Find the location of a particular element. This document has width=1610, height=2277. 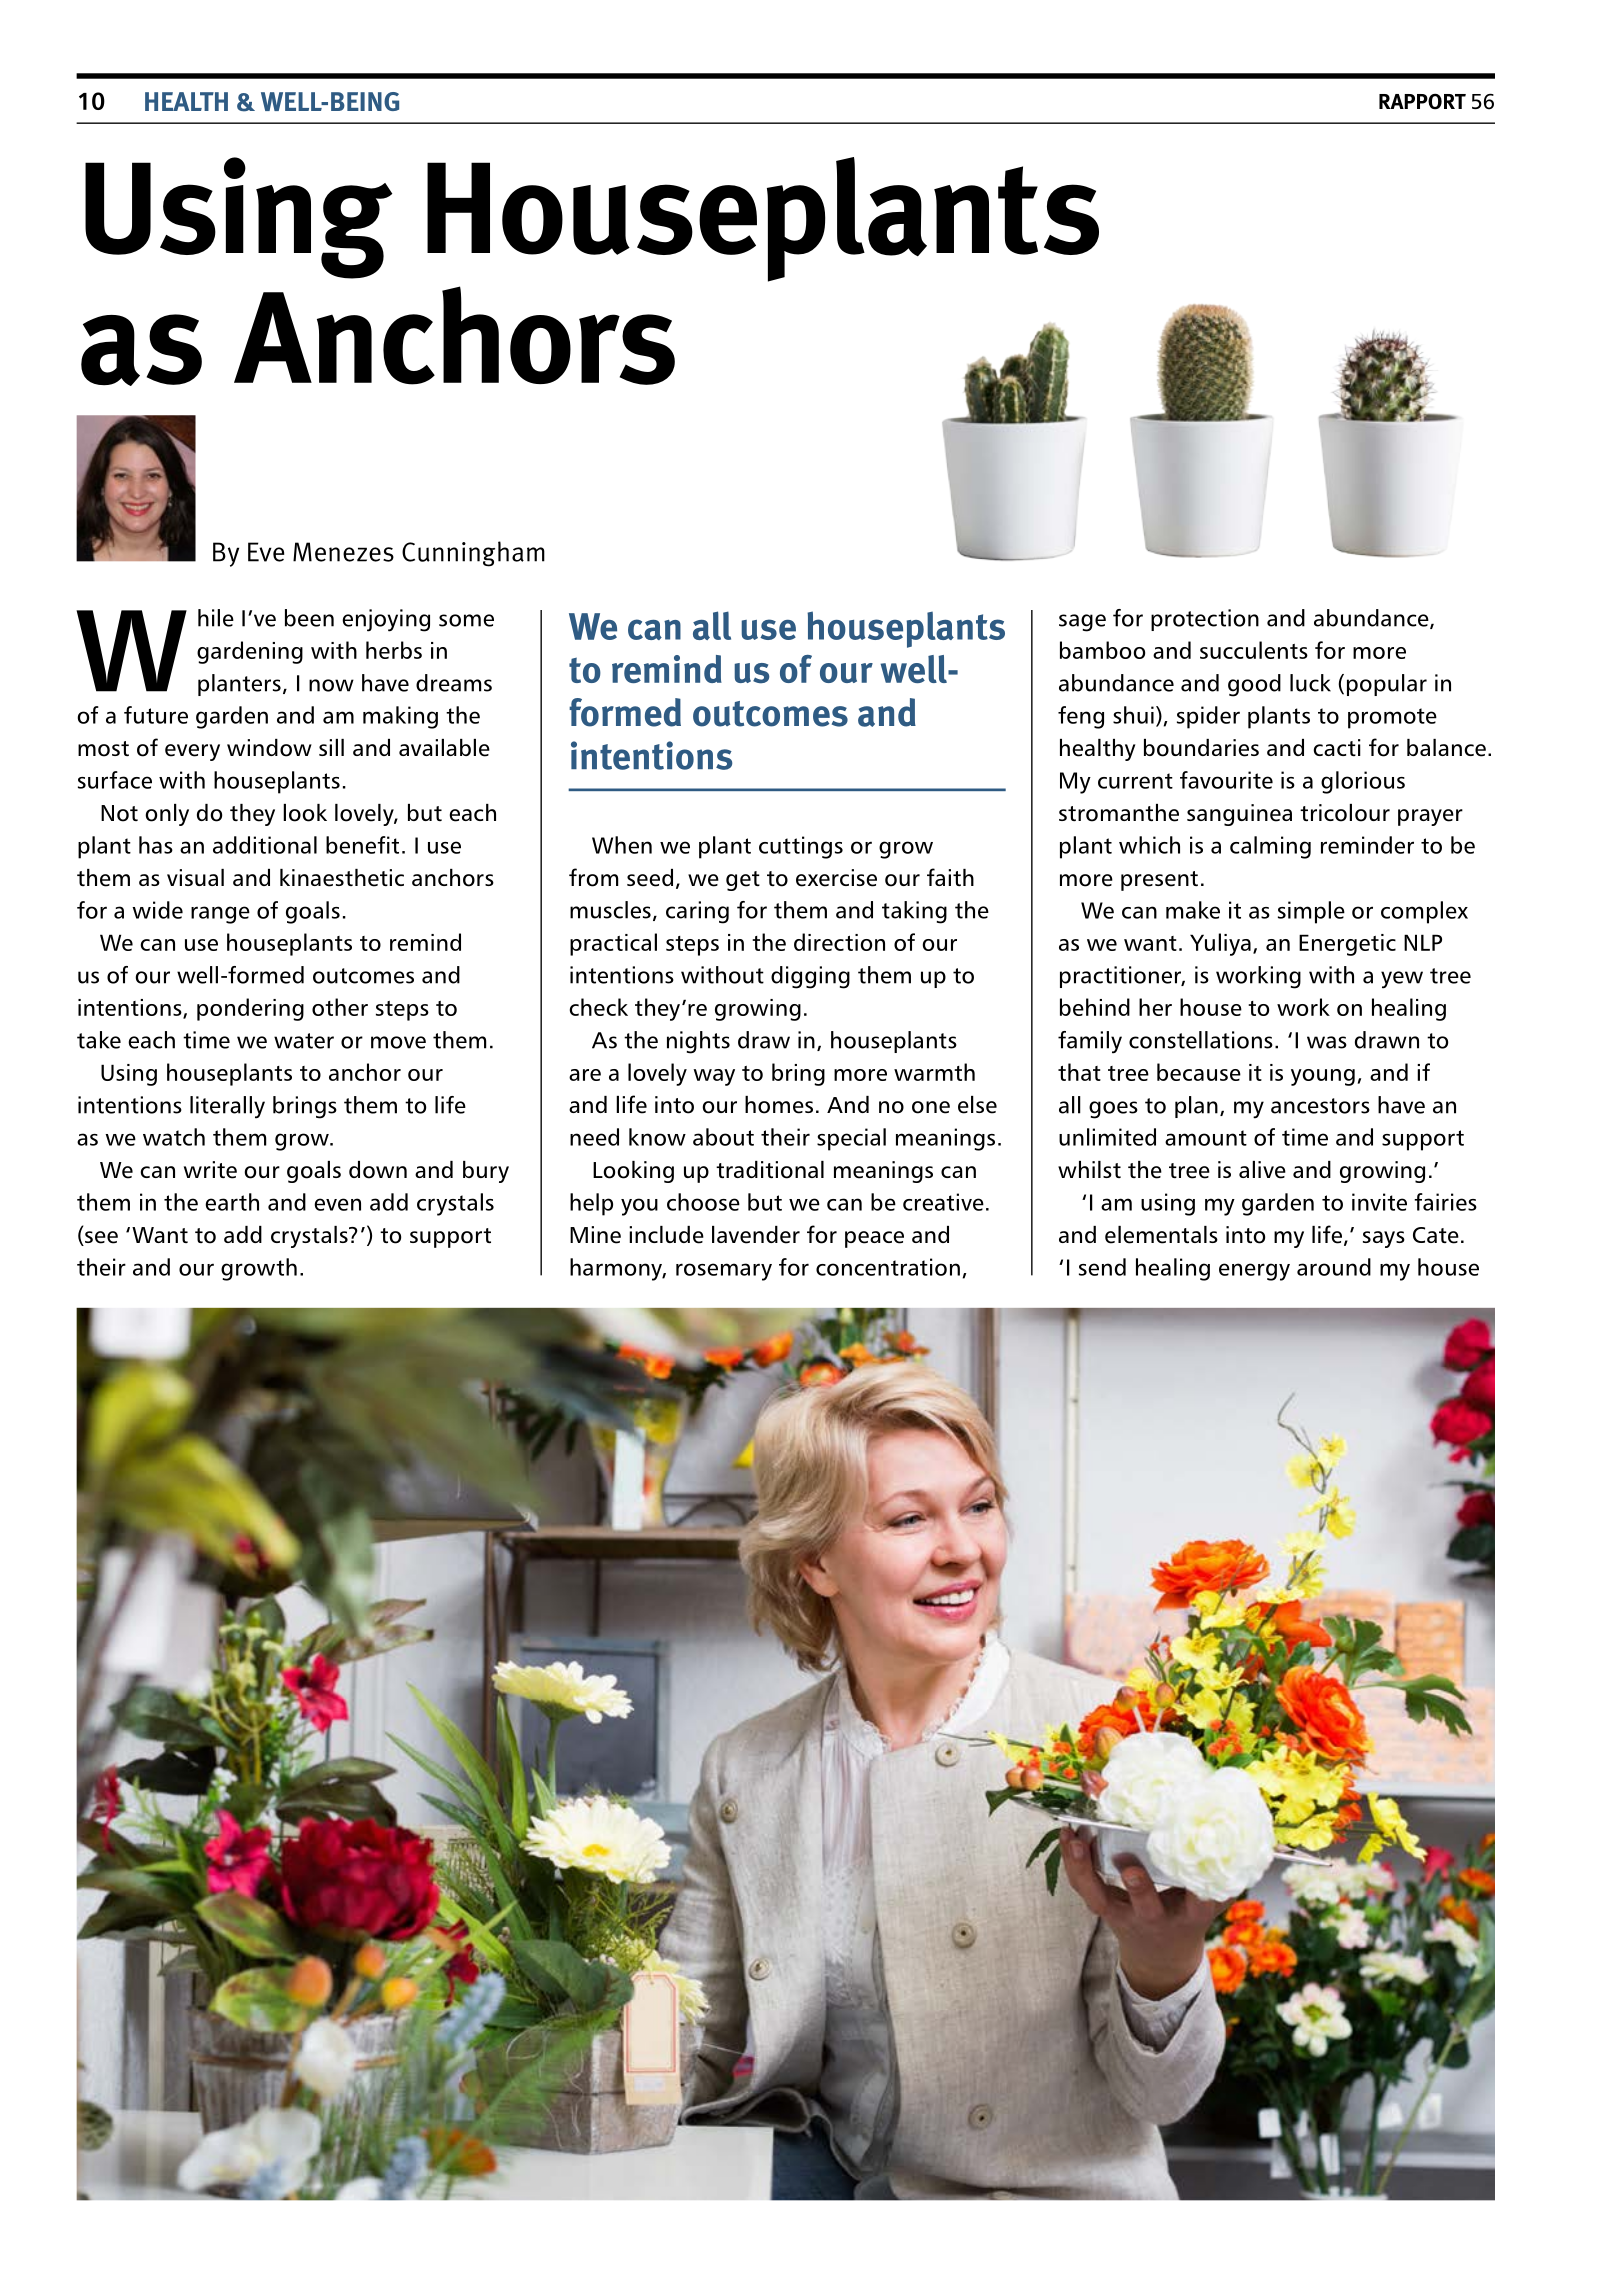

Cunningham is located at coordinates (473, 554).
